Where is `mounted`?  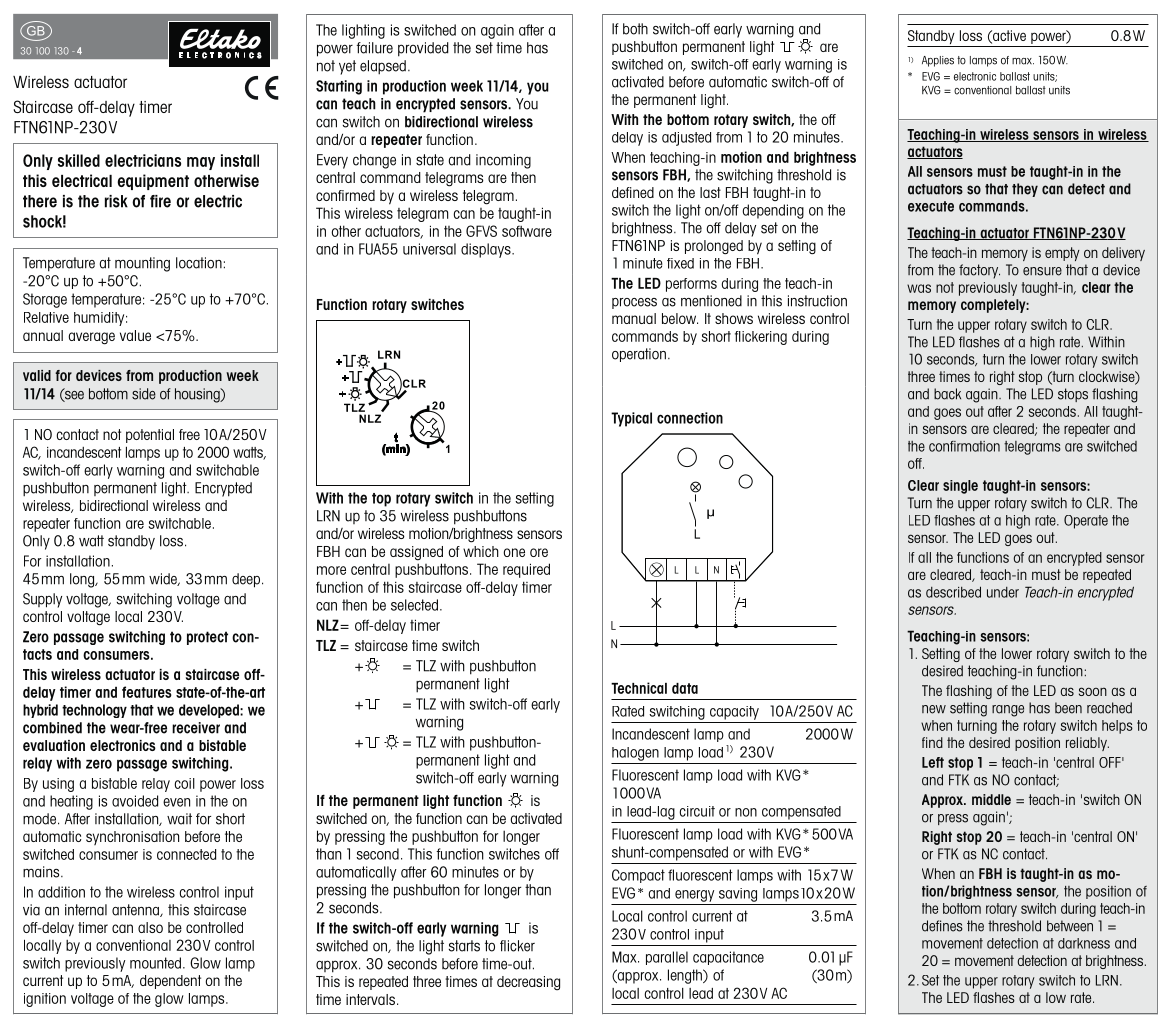 mounted is located at coordinates (155, 963).
